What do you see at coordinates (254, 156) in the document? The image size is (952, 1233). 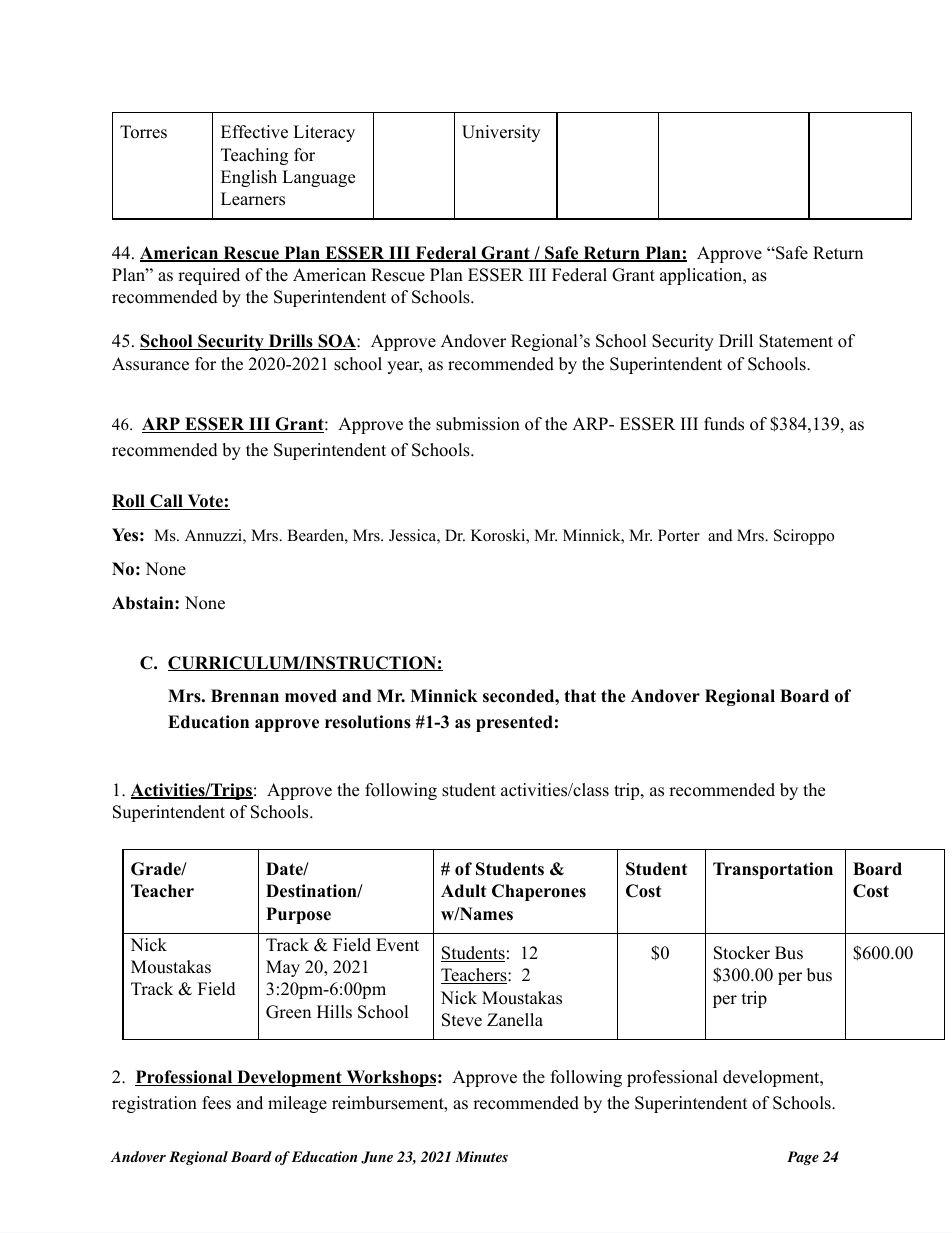 I see `Teaching` at bounding box center [254, 156].
